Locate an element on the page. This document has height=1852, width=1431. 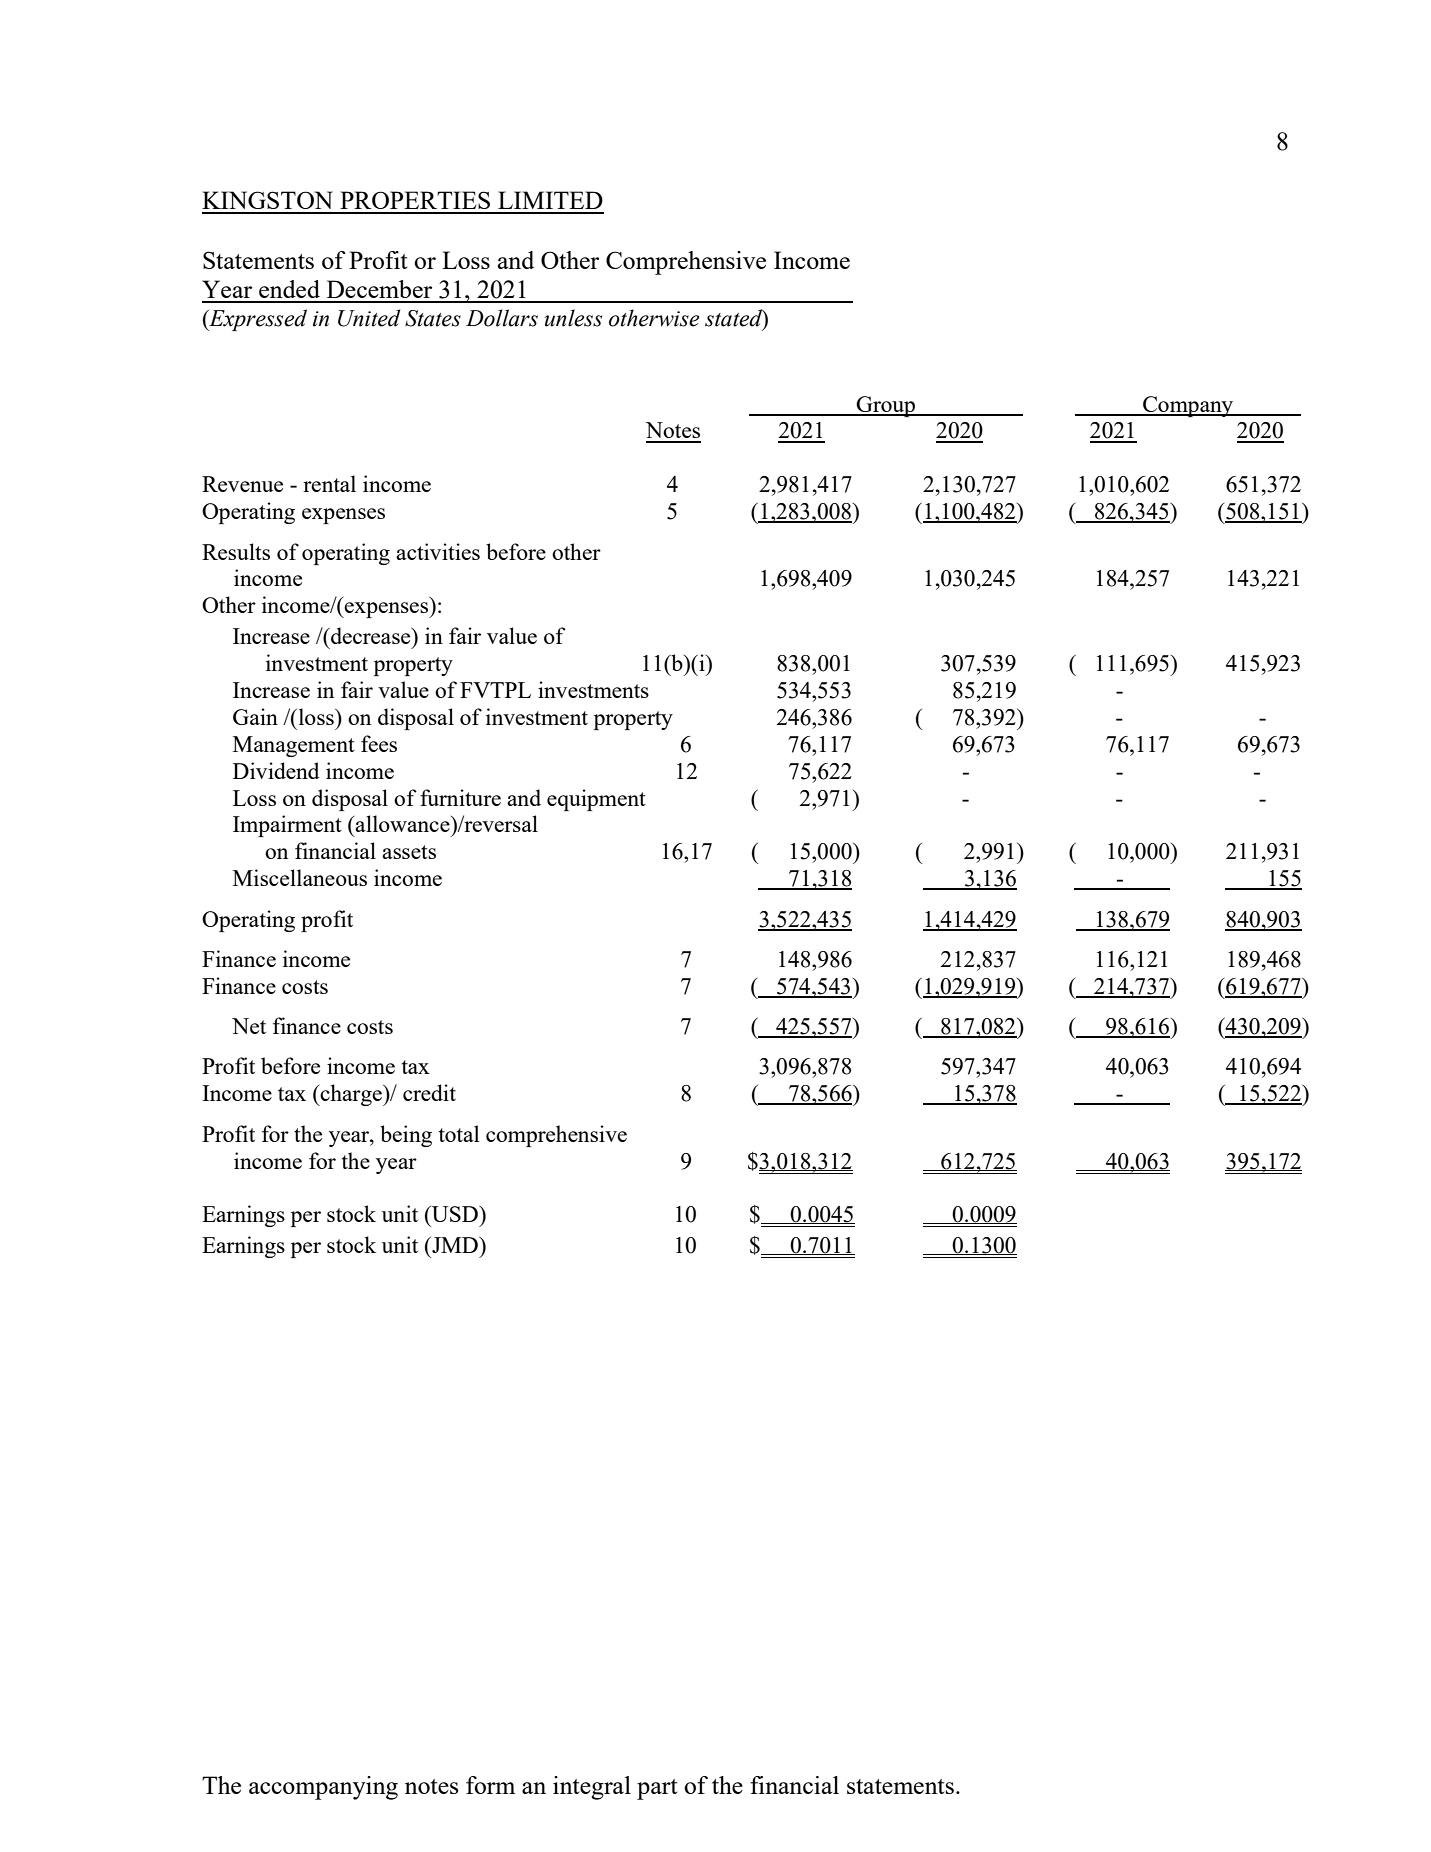
rental is located at coordinates (329, 483).
